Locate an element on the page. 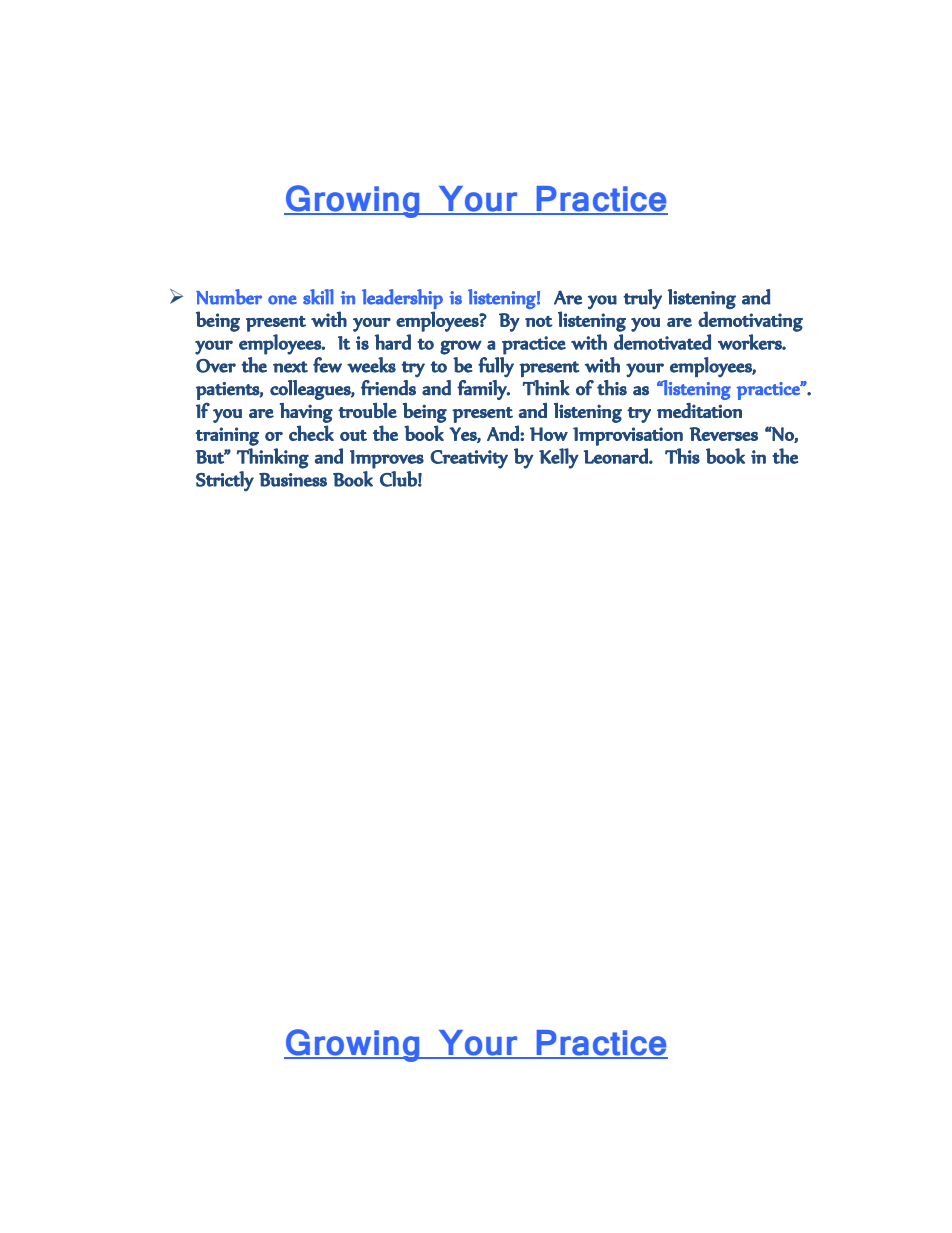  having is located at coordinates (306, 413).
